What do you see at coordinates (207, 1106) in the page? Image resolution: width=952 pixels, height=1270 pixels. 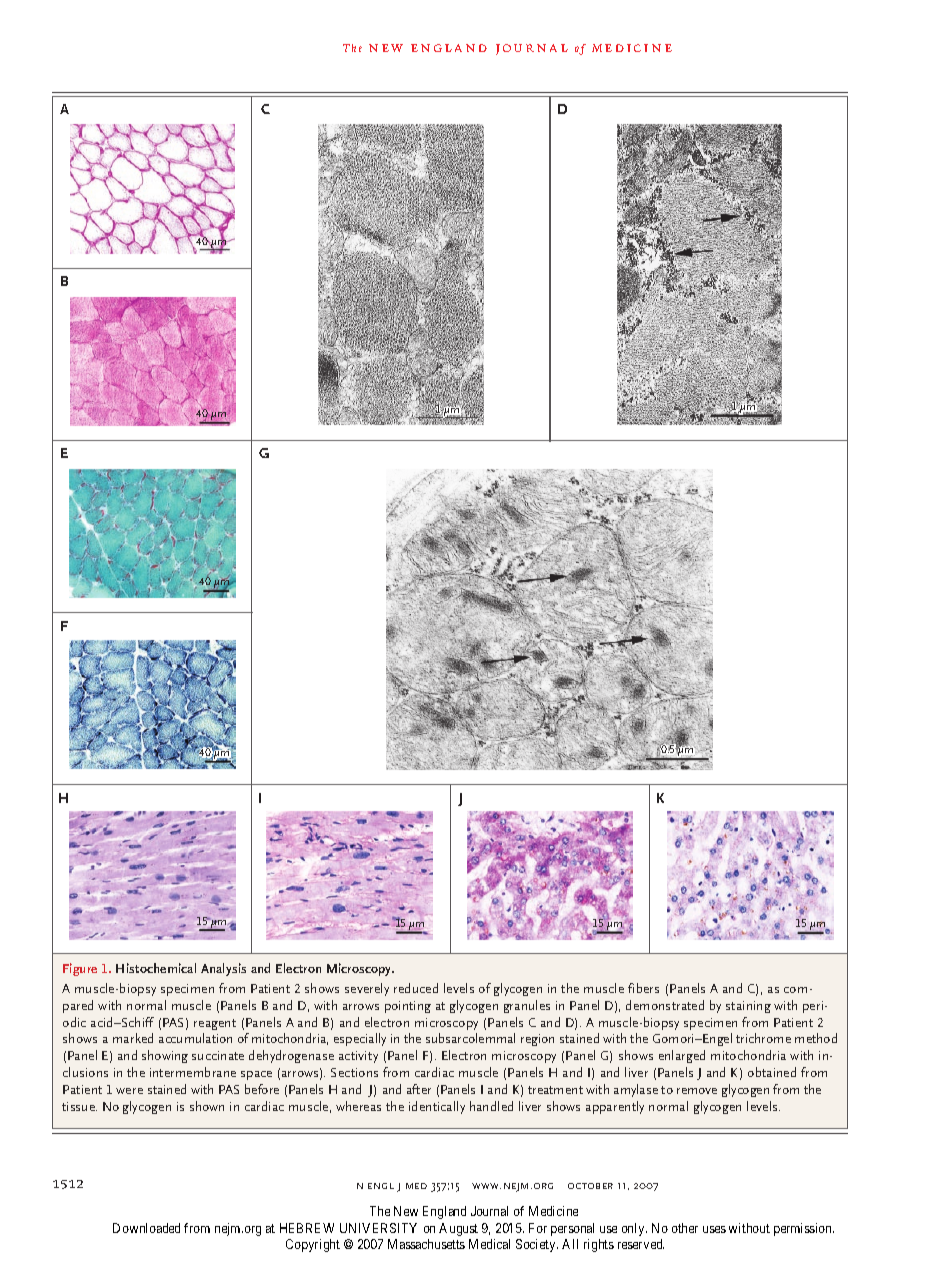 I see `shown` at bounding box center [207, 1106].
